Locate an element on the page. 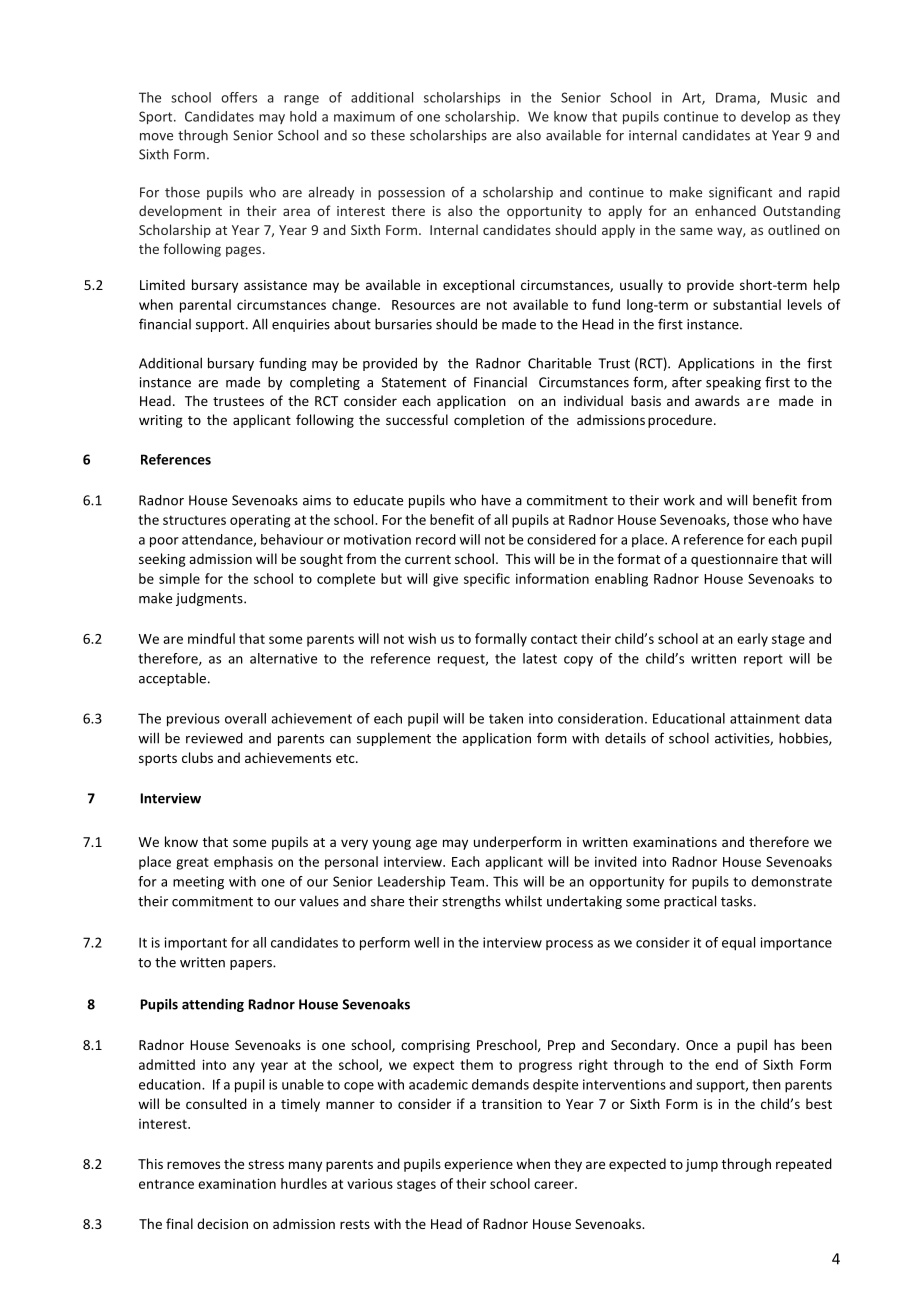 This page has width=924, height=1307. offers is located at coordinates (239, 97).
